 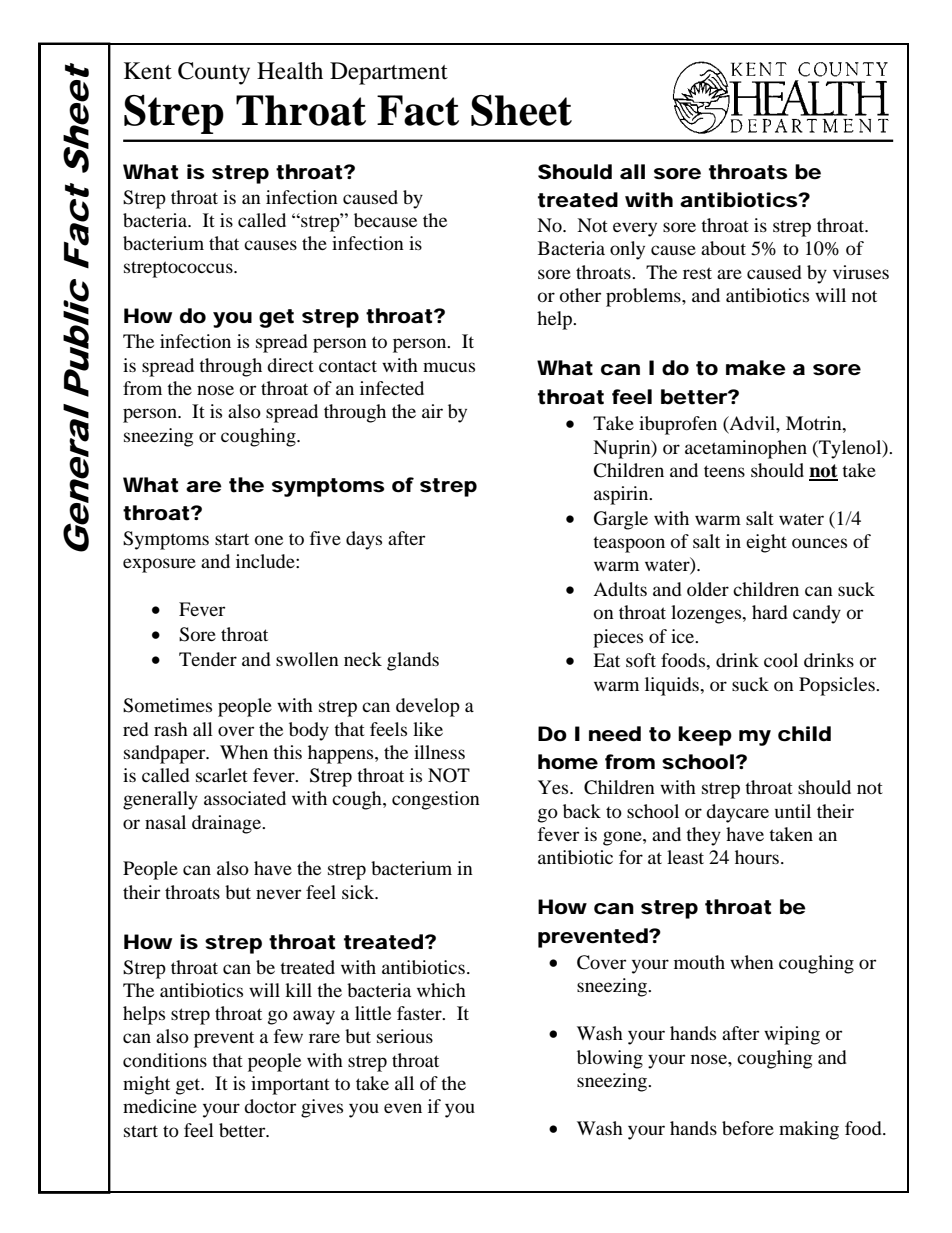 I want to click on hard, so click(x=770, y=612).
